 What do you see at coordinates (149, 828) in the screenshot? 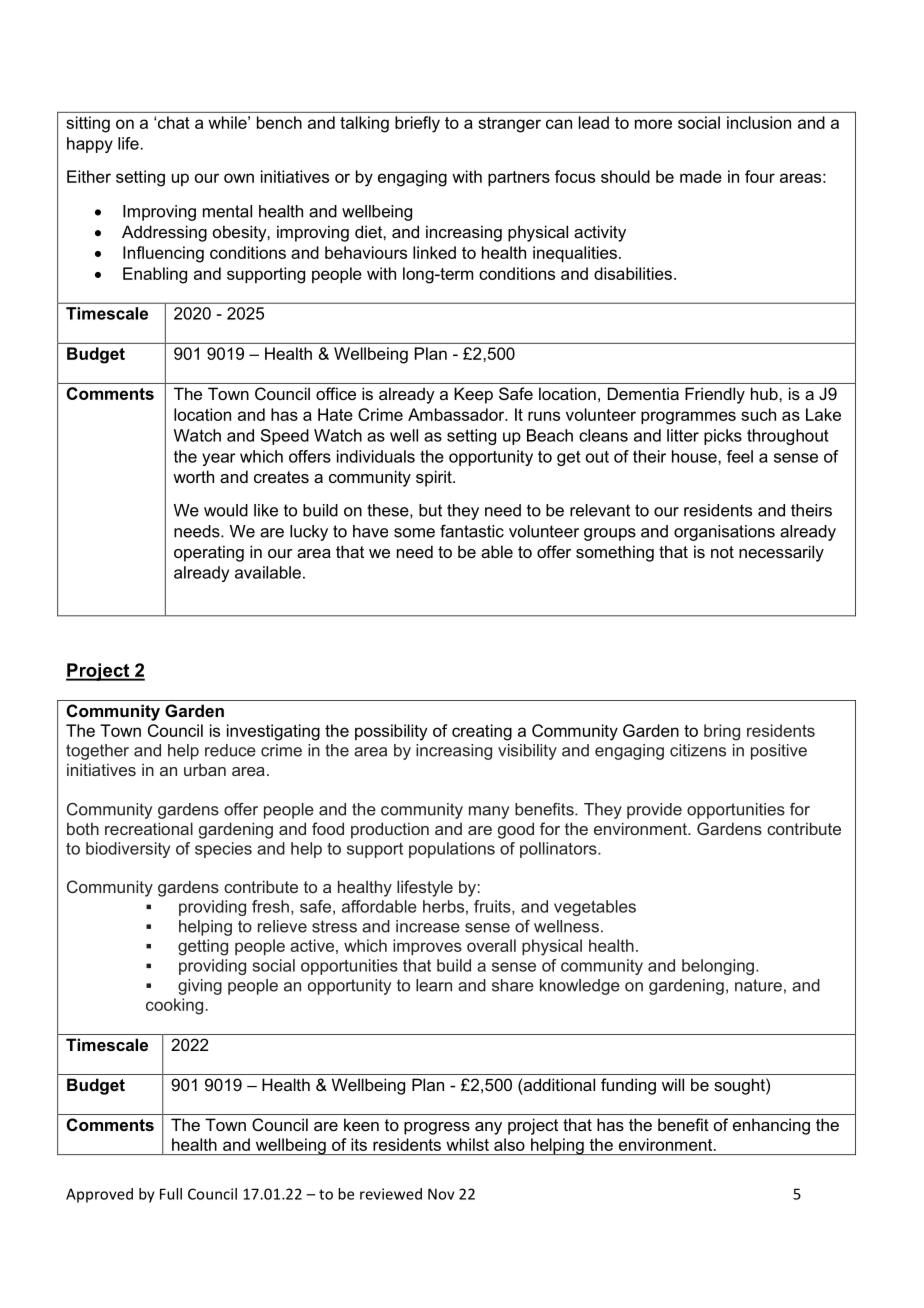
I see `recreational` at bounding box center [149, 828].
